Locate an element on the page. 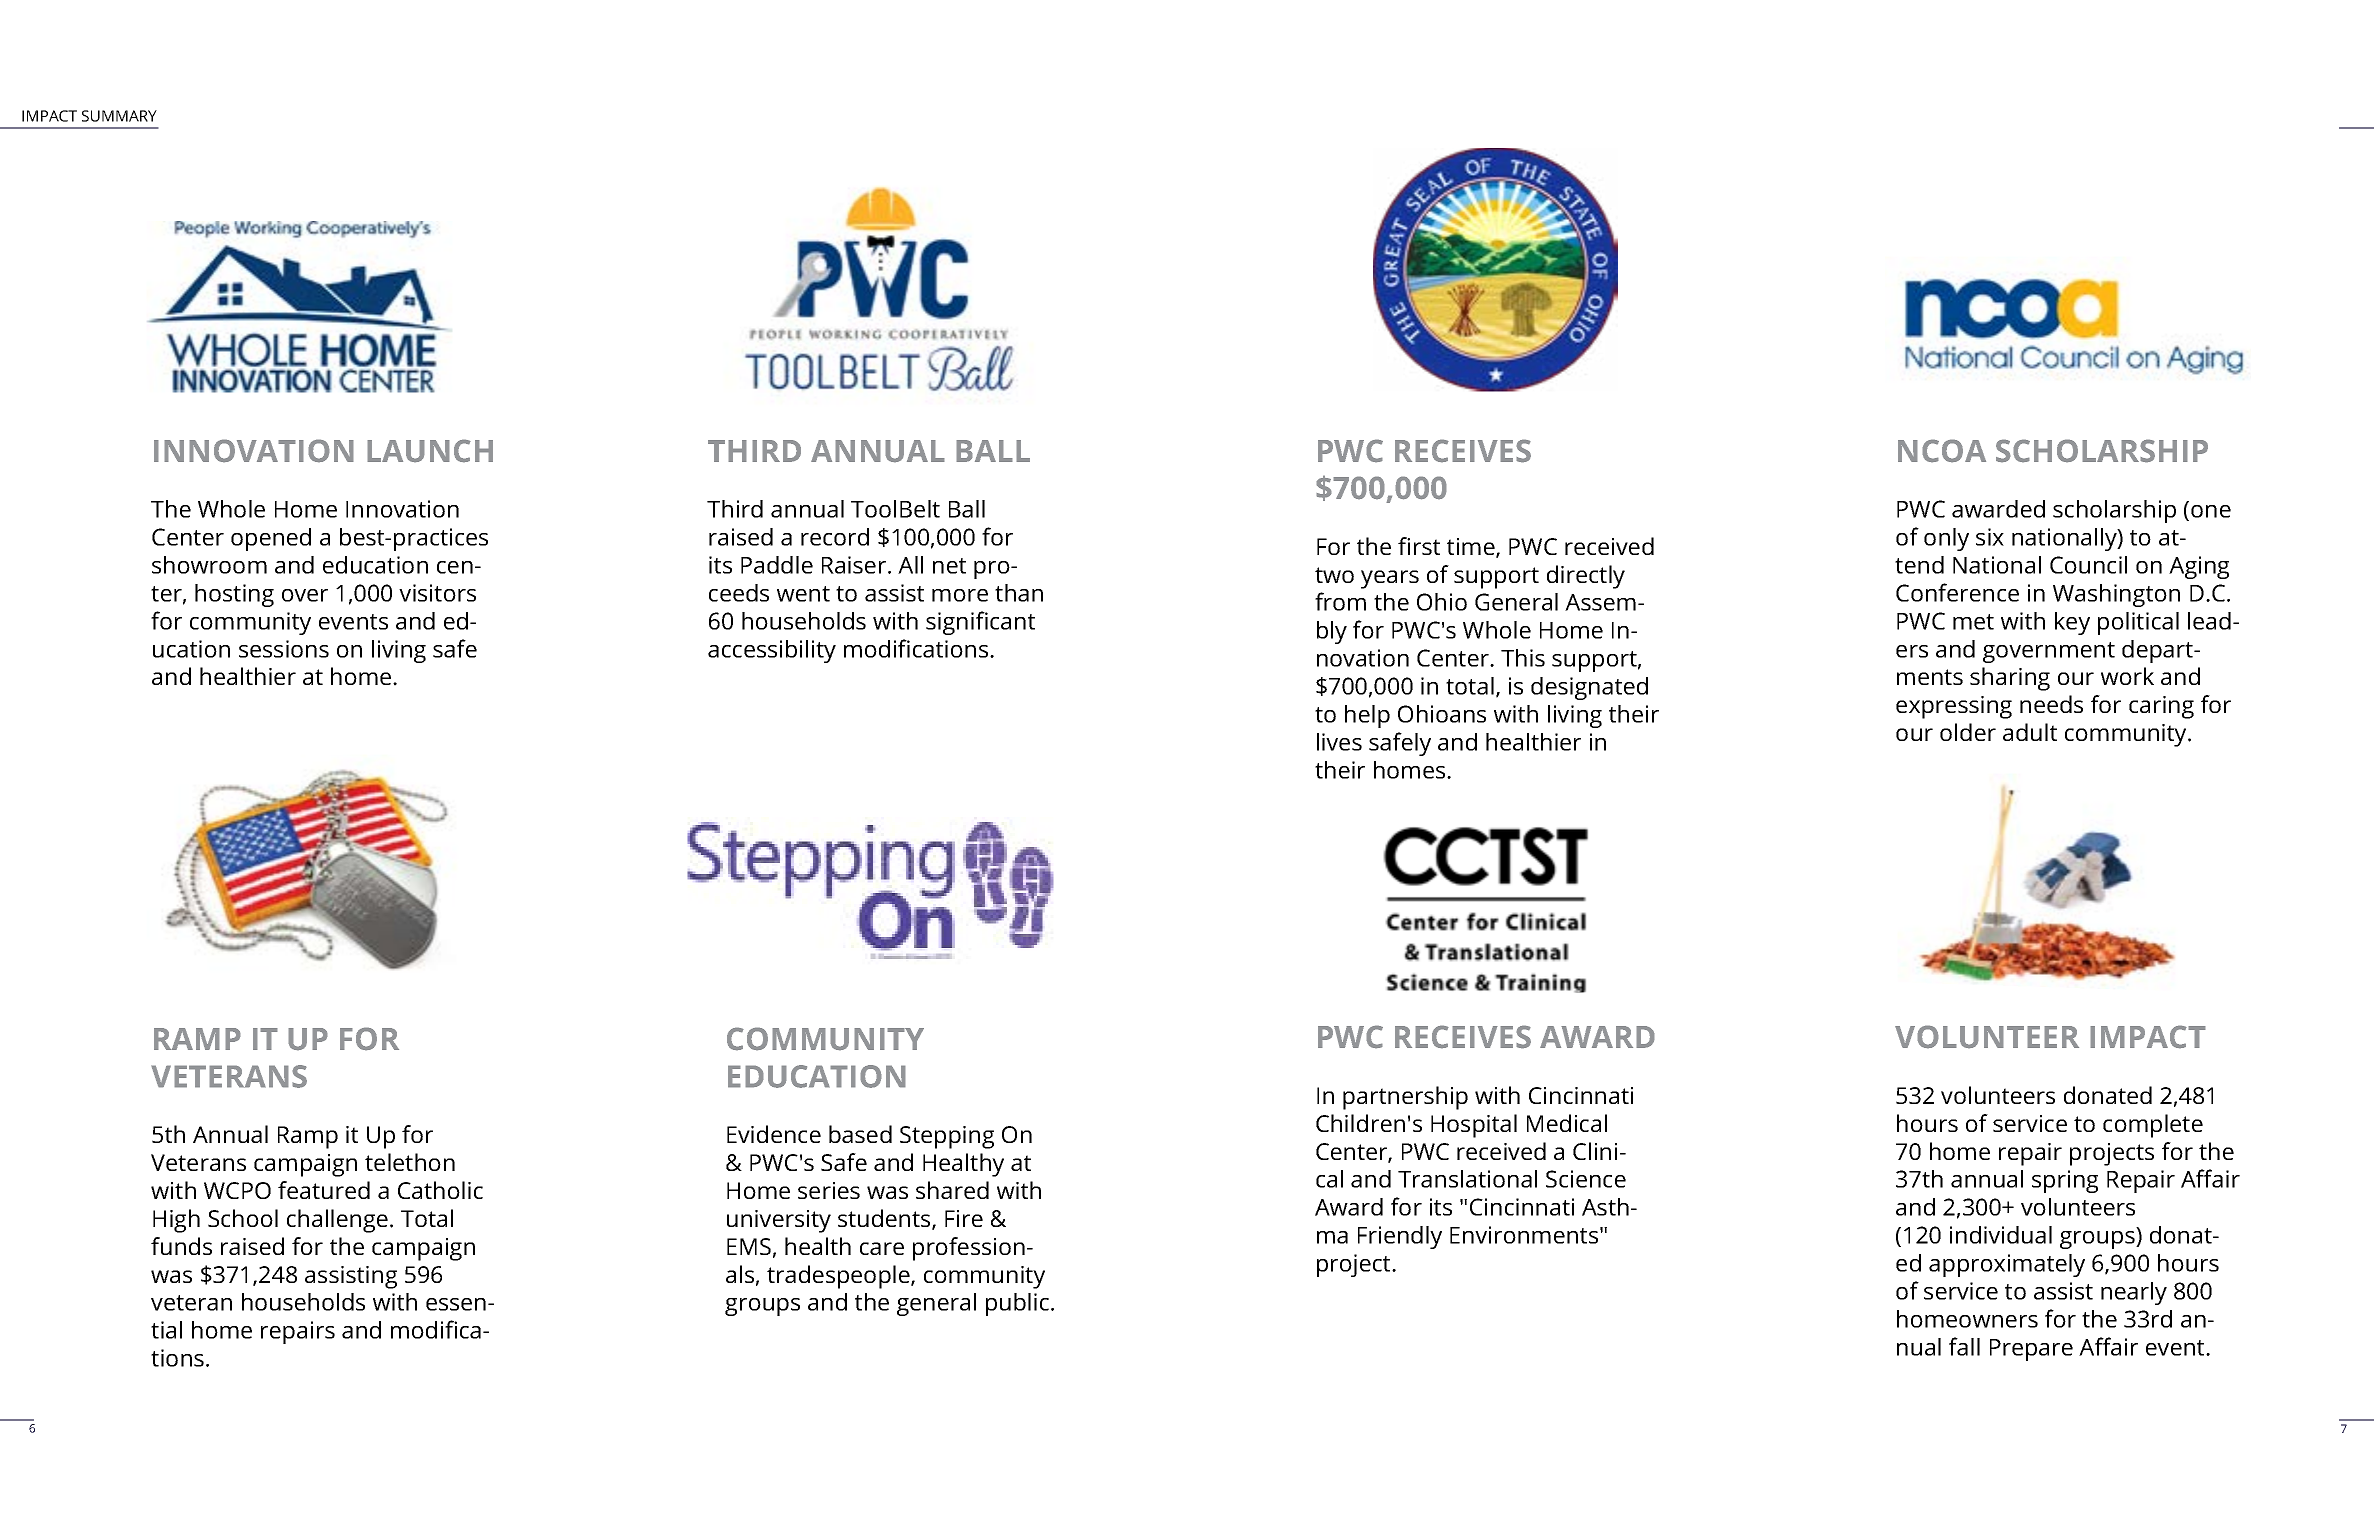 This document has width=2374, height=1536. Prepare is located at coordinates (2031, 1350).
